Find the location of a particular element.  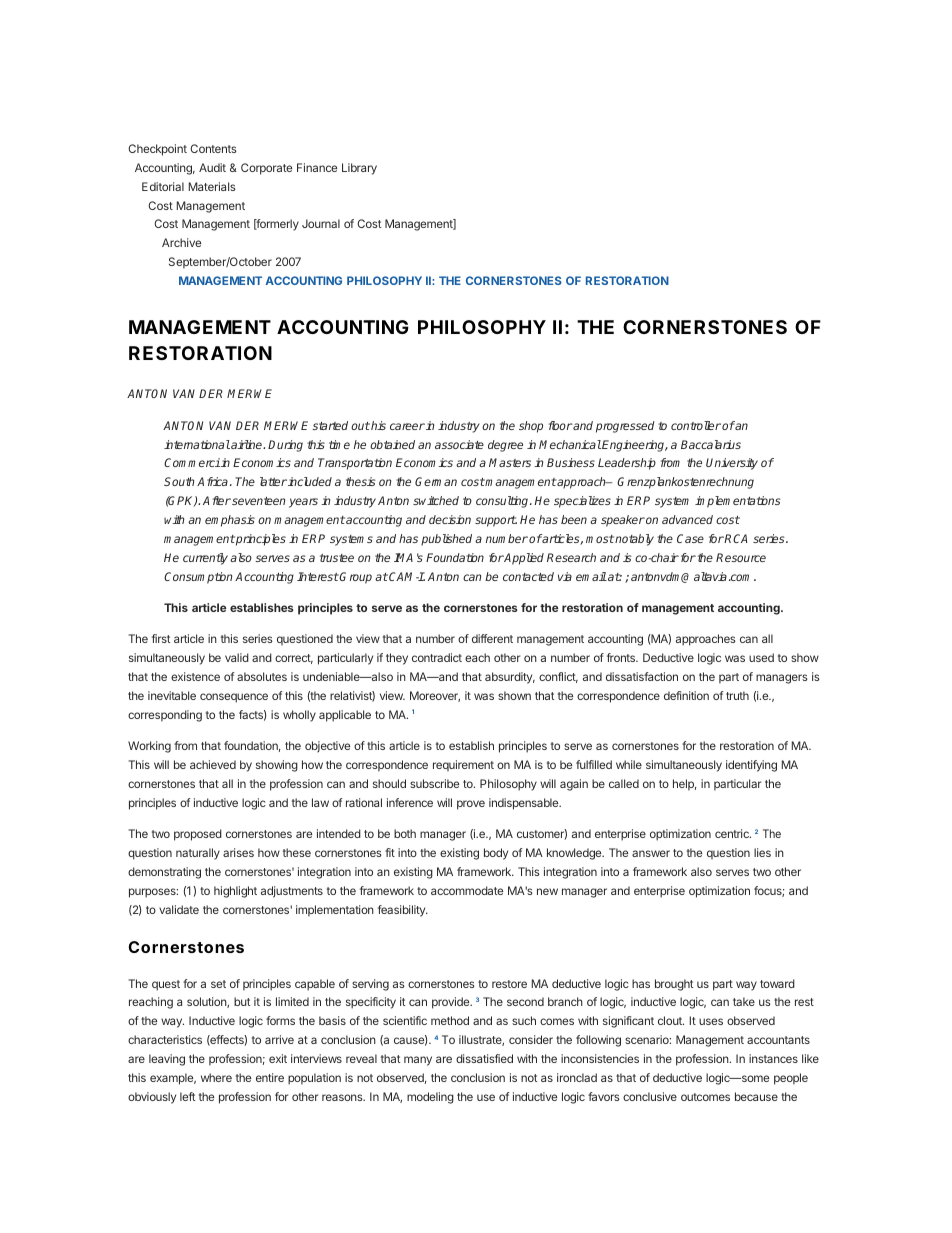

dissatisfied is located at coordinates (484, 1058).
